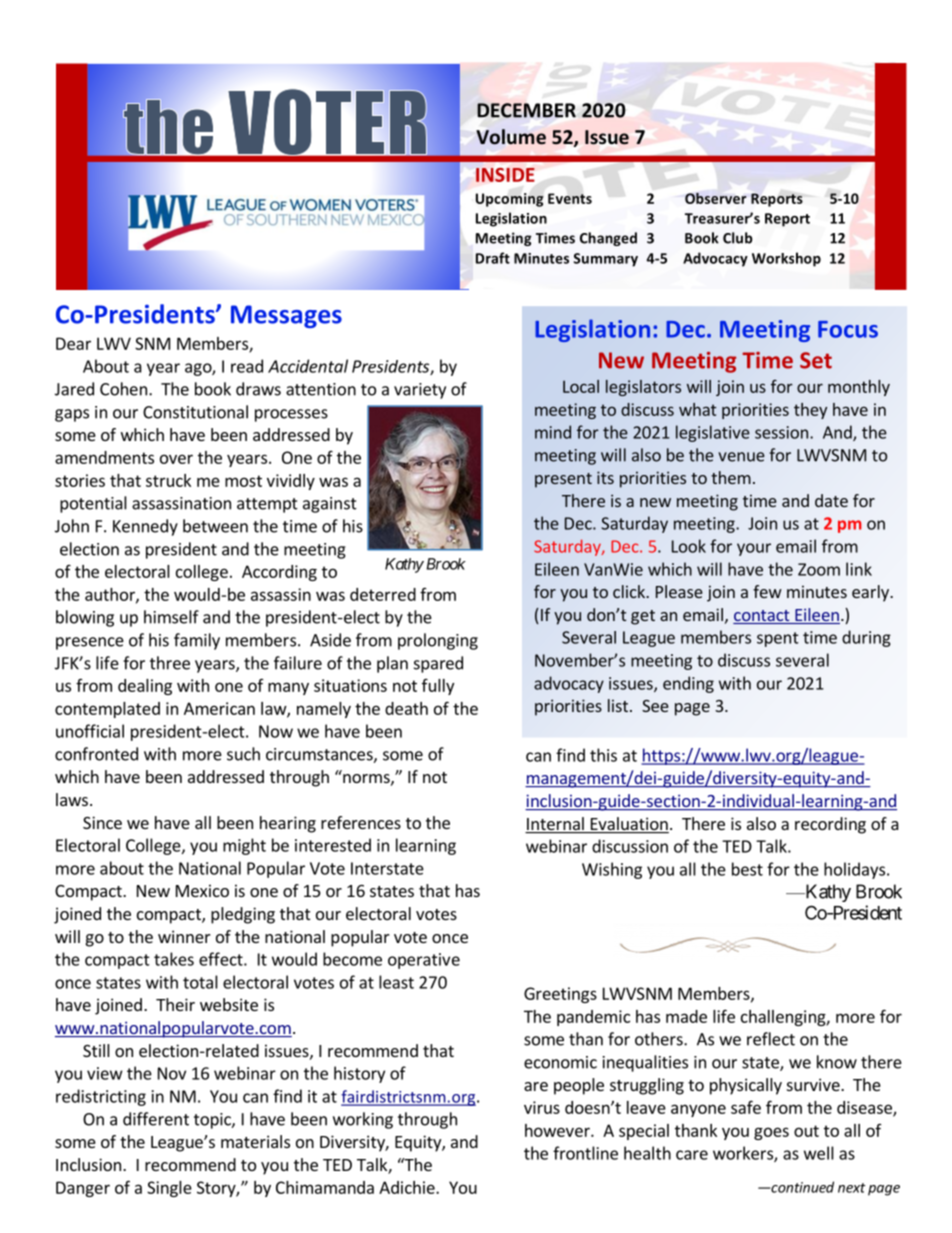 The width and height of the screenshot is (952, 1233). Describe the element at coordinates (511, 137) in the screenshot. I see `Volume` at that location.
